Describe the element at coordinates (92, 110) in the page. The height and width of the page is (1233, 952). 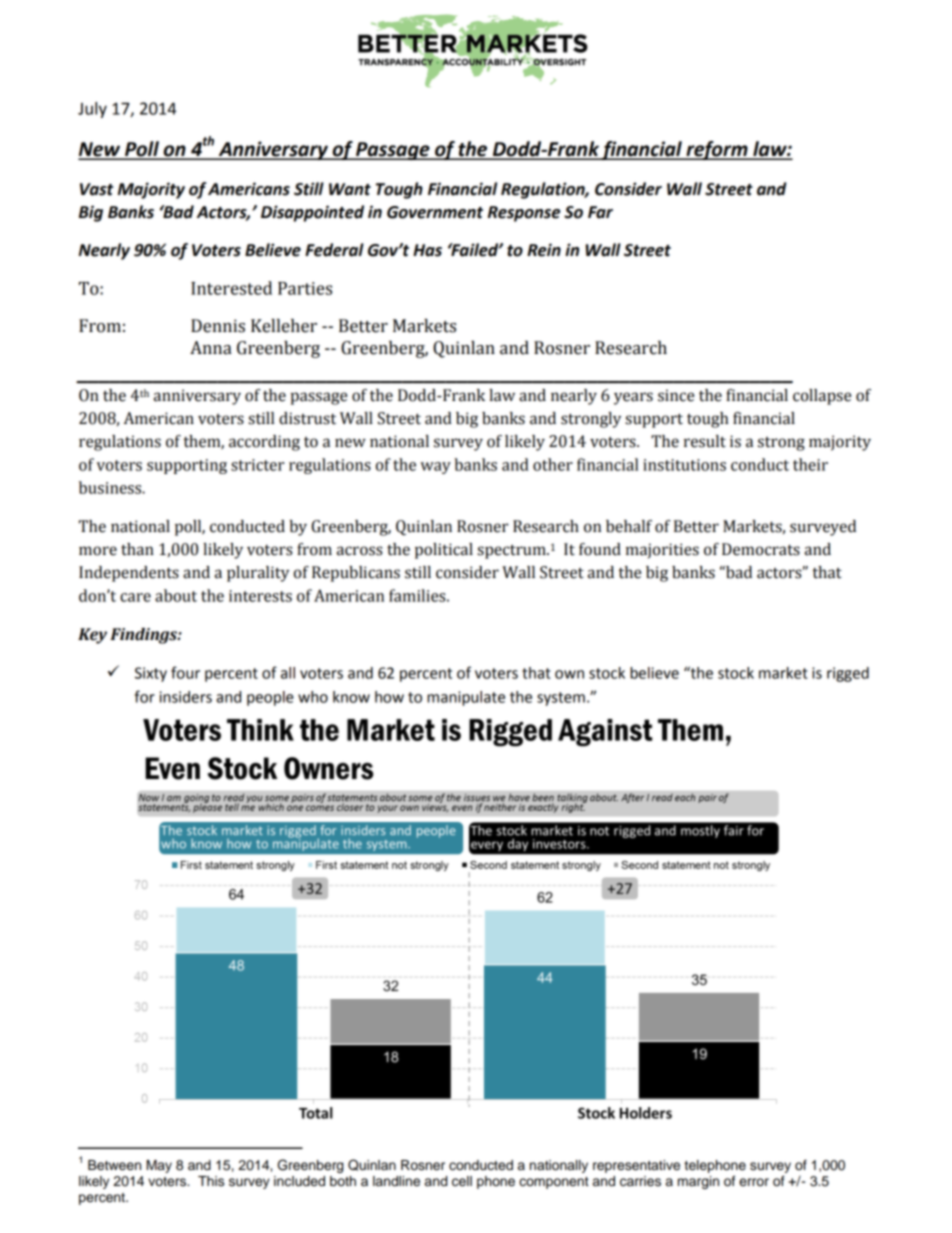
I see `July` at that location.
